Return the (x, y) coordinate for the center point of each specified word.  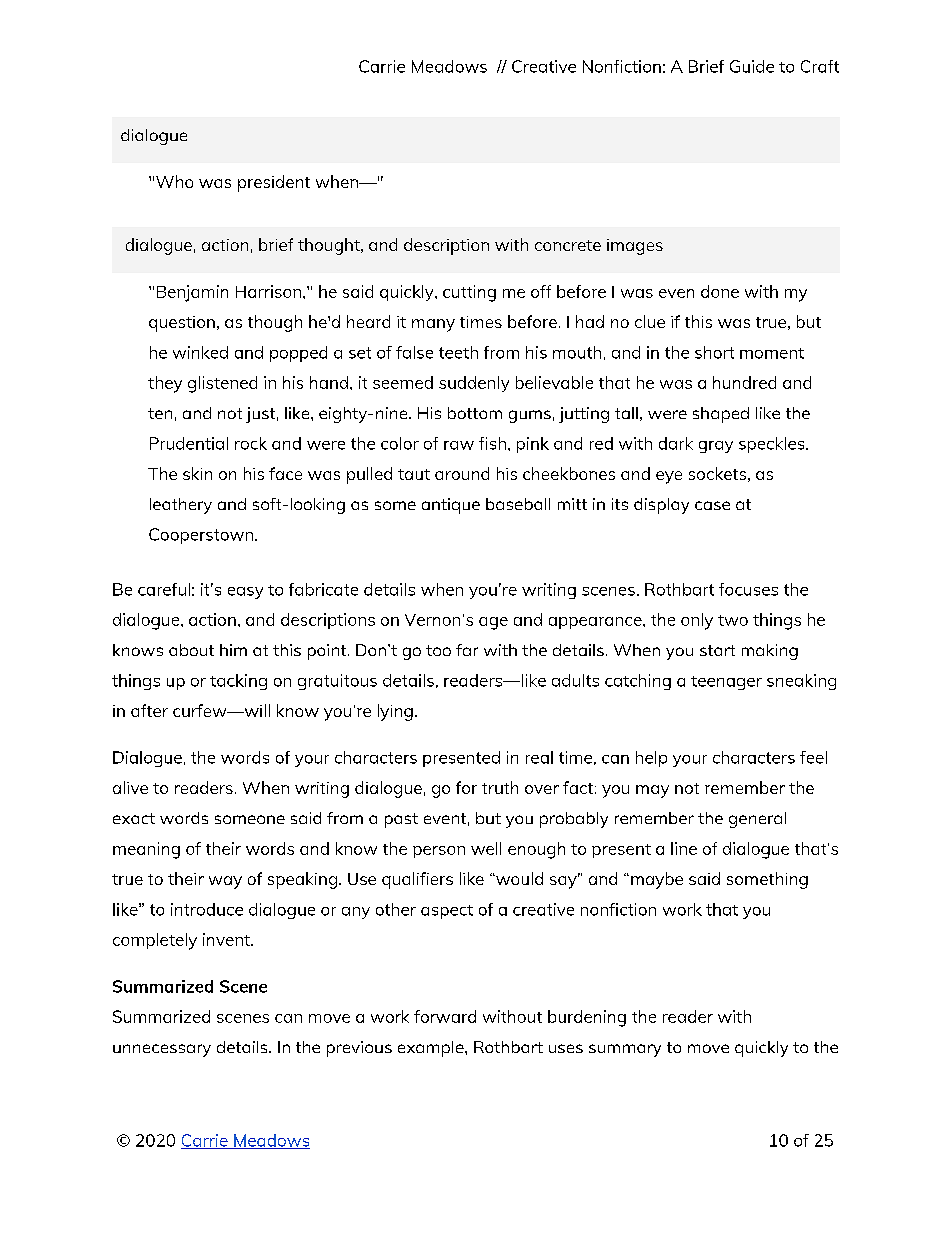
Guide (752, 66)
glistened (222, 384)
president (274, 183)
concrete (568, 245)
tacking (238, 682)
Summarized (161, 1016)
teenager (726, 683)
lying (395, 712)
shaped (721, 415)
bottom (475, 413)
